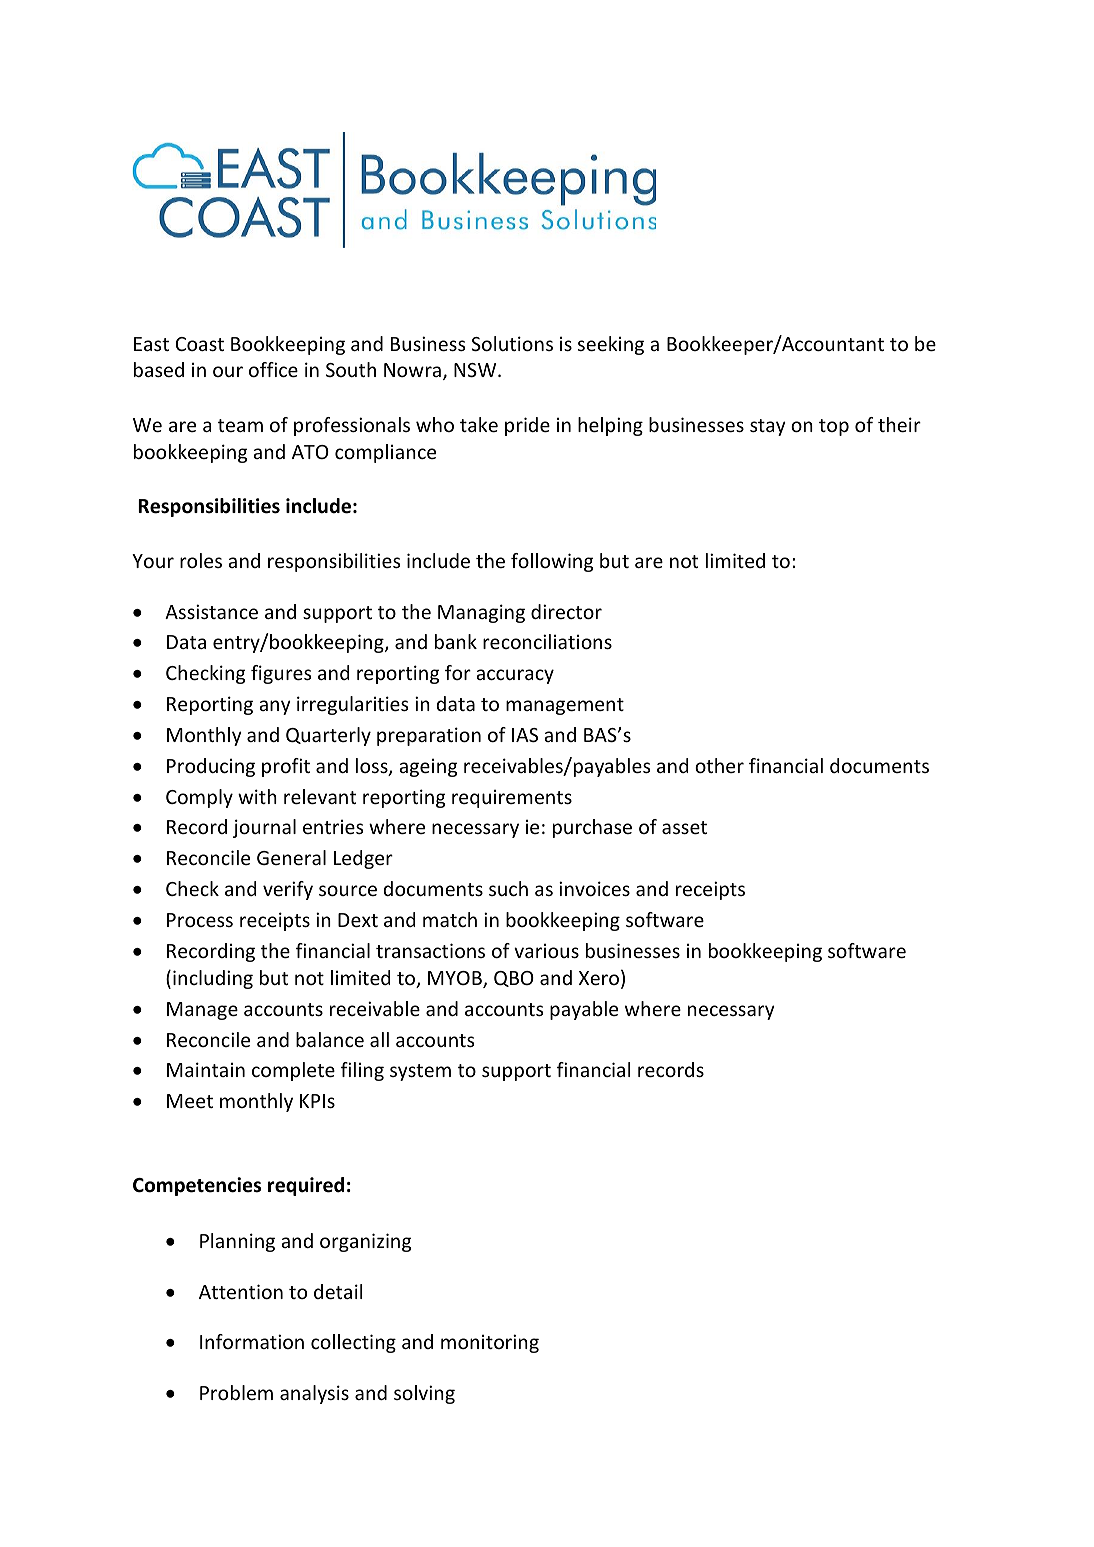 The image size is (1094, 1547). Describe the element at coordinates (834, 427) in the screenshot. I see `top` at that location.
